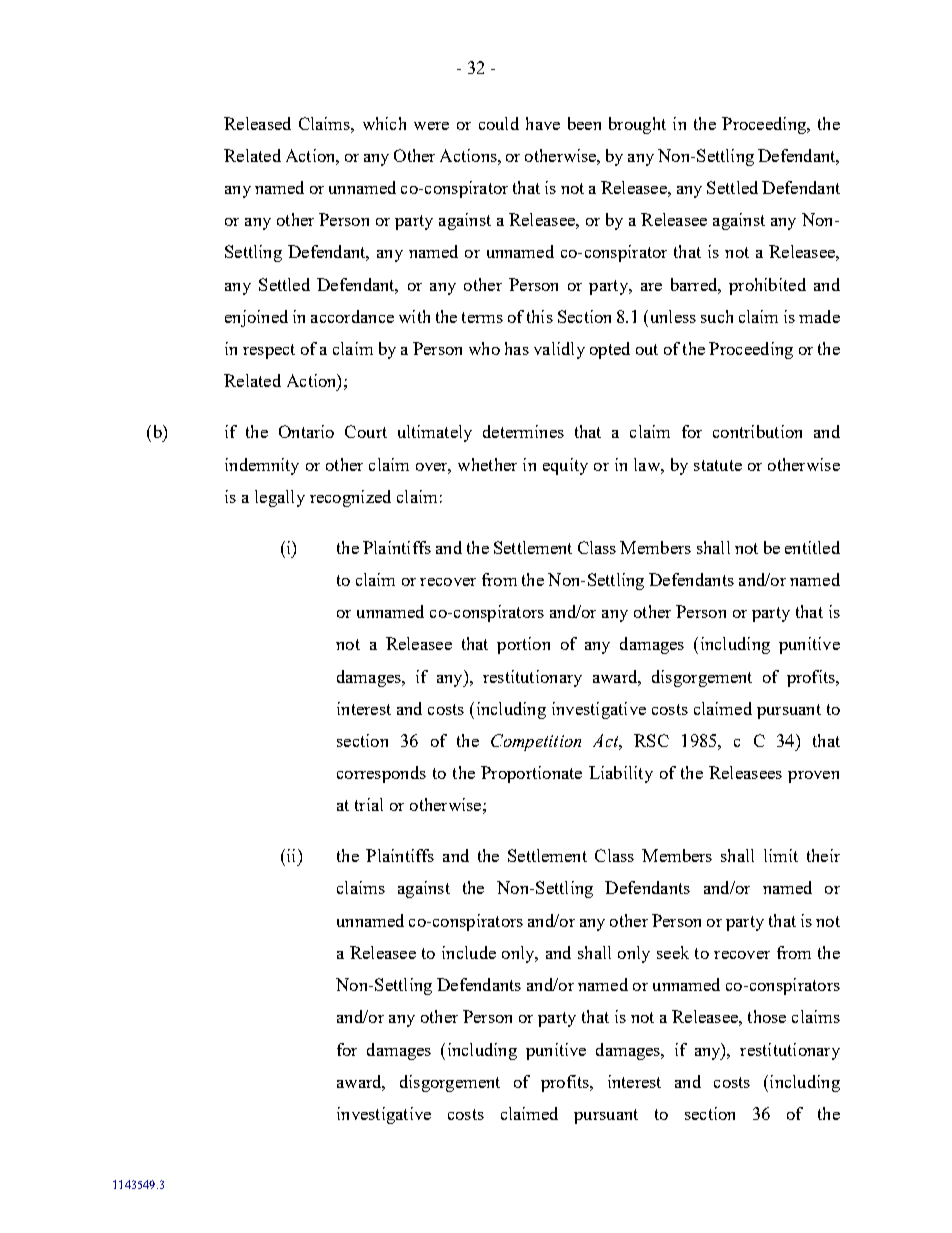  What do you see at coordinates (469, 952) in the image?
I see `include` at bounding box center [469, 952].
